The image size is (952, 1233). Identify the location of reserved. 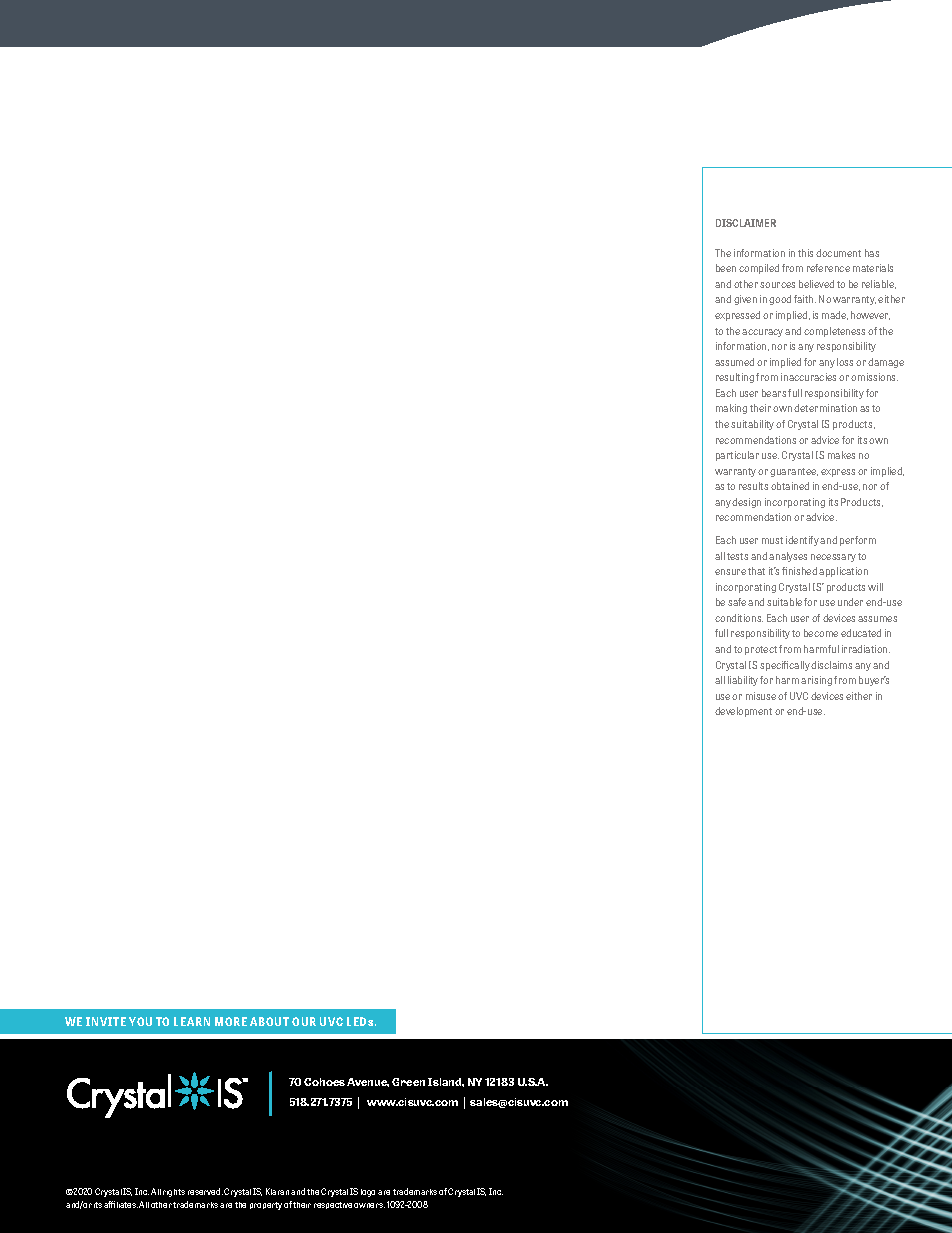
(205, 1191).
